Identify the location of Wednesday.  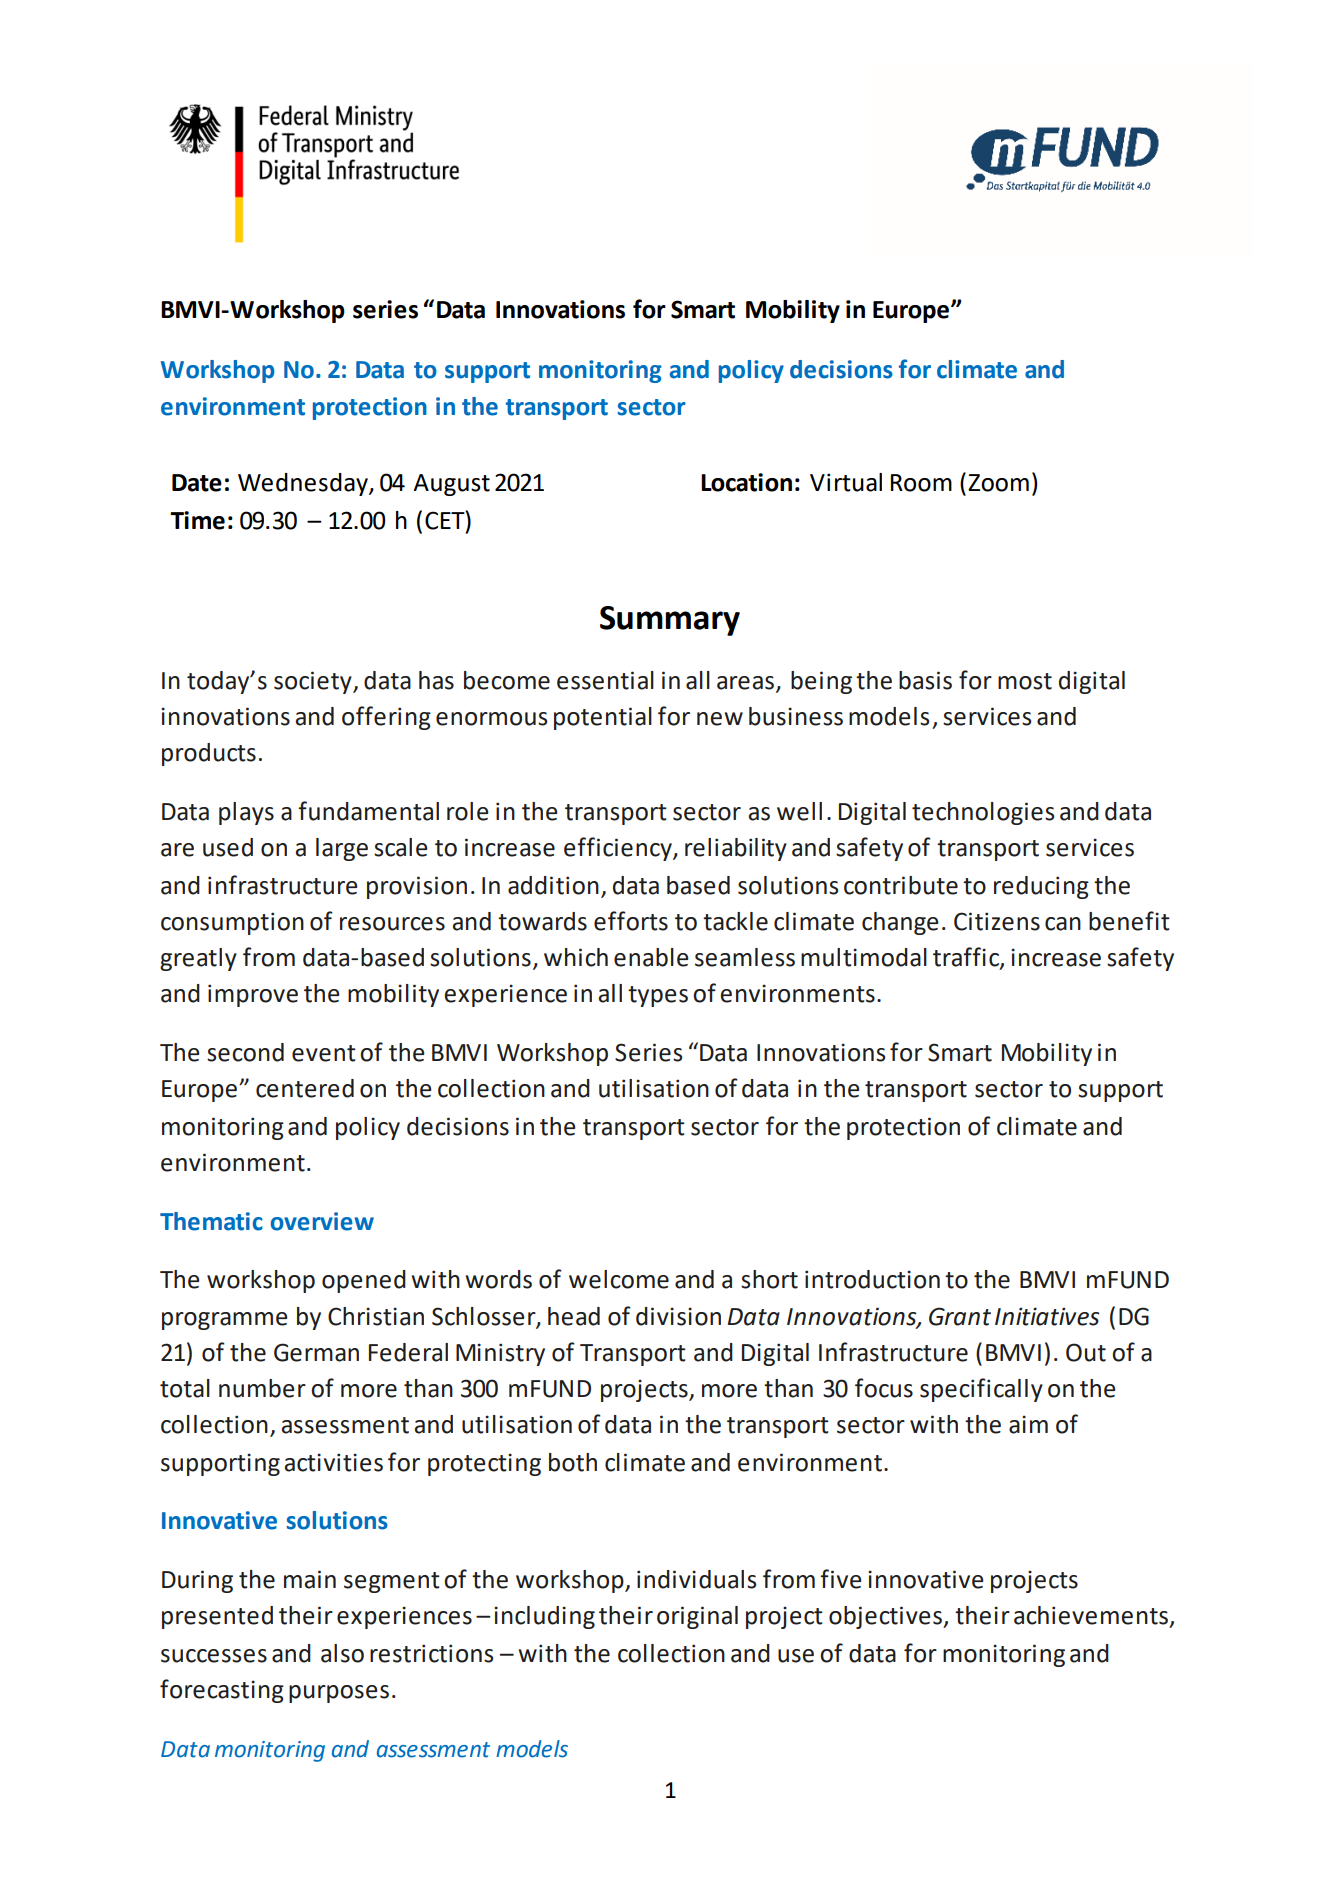
(304, 484).
